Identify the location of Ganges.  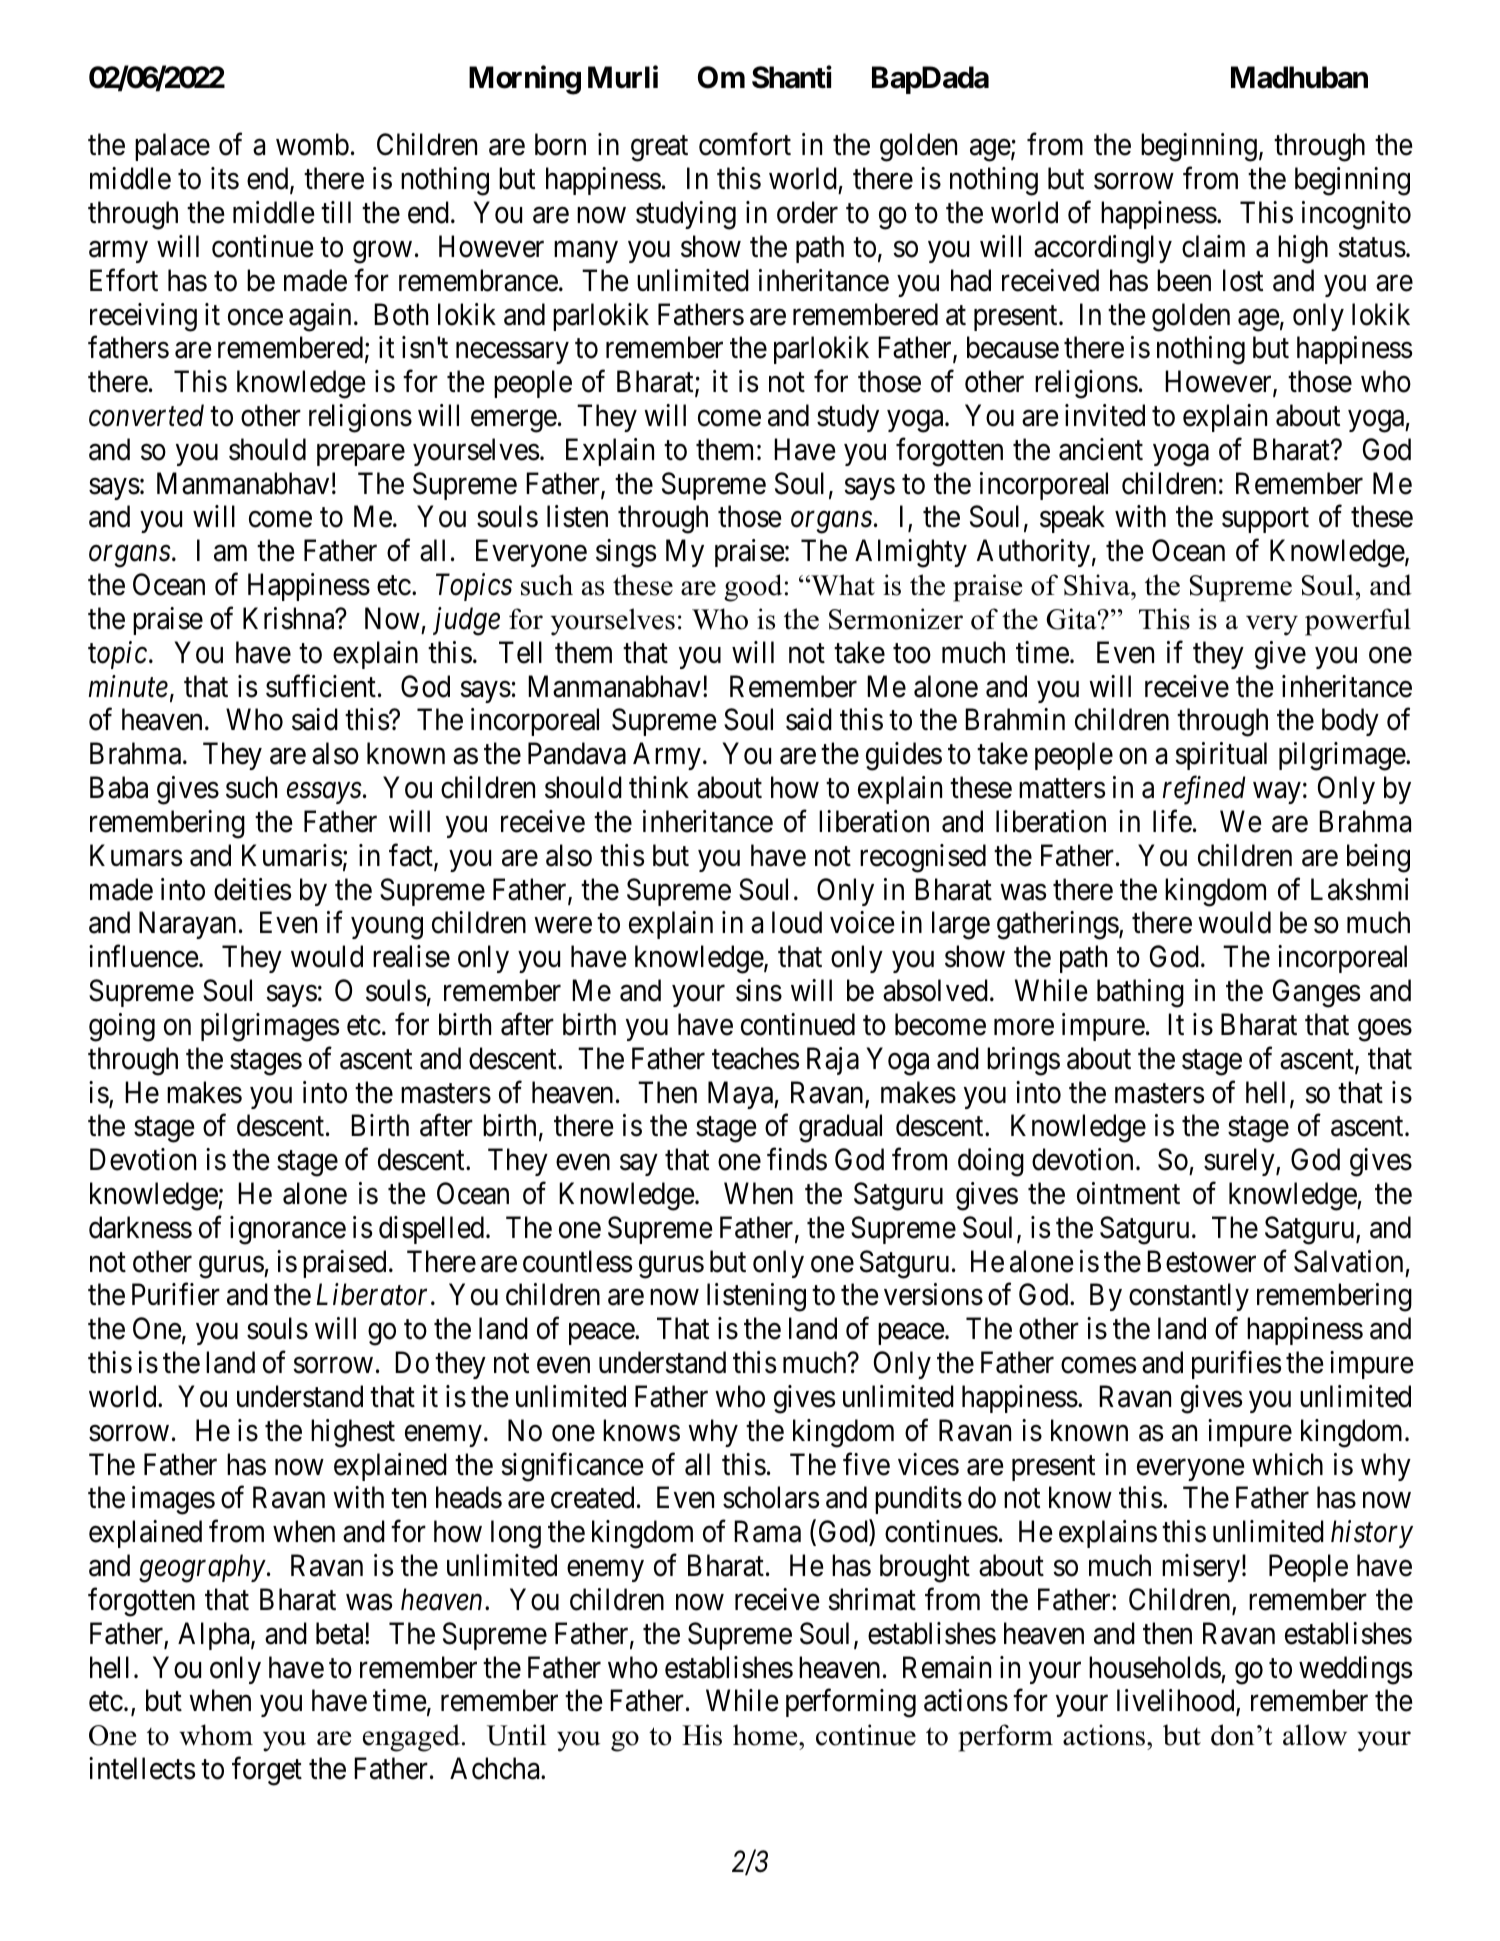
(1316, 993).
